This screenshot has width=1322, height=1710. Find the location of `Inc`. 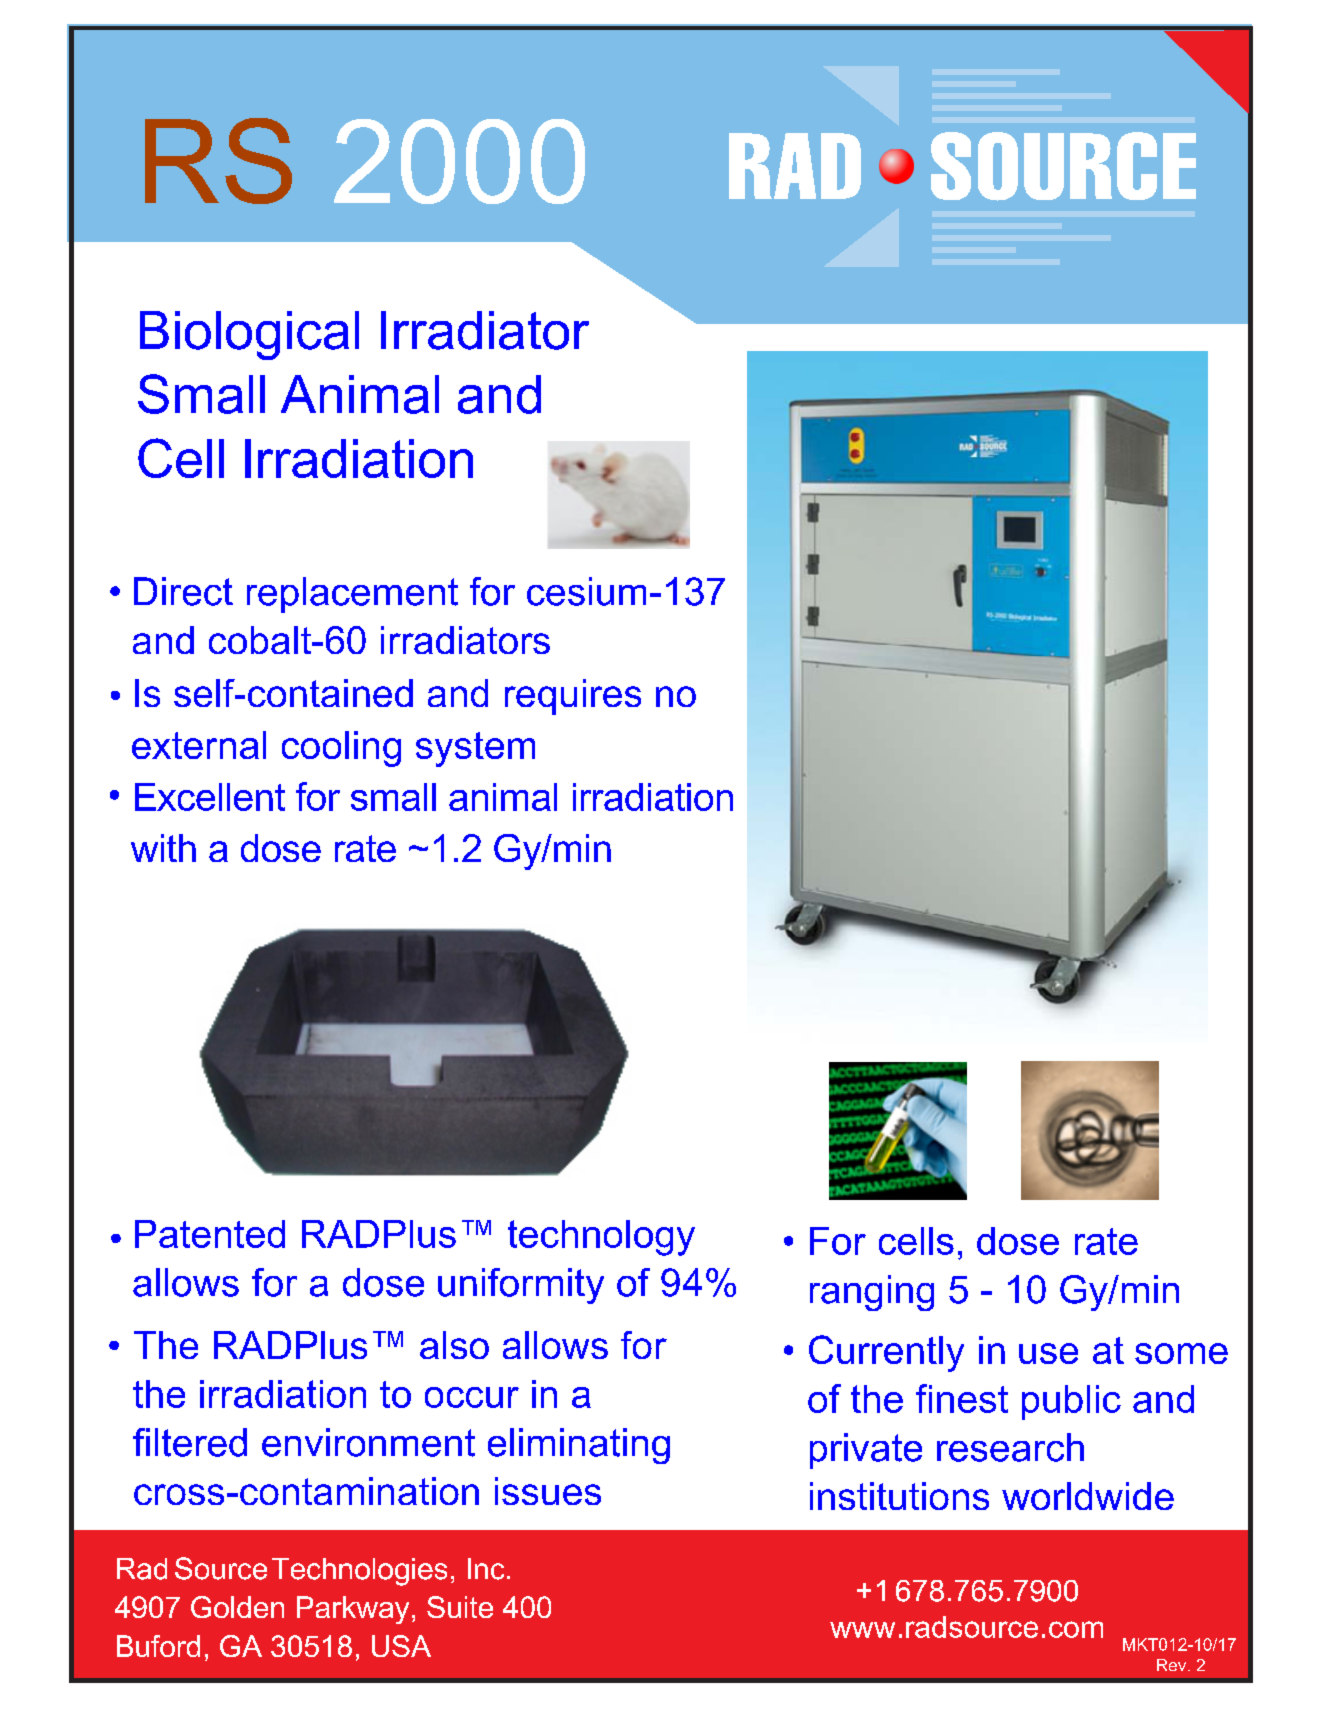

Inc is located at coordinates (486, 1569).
